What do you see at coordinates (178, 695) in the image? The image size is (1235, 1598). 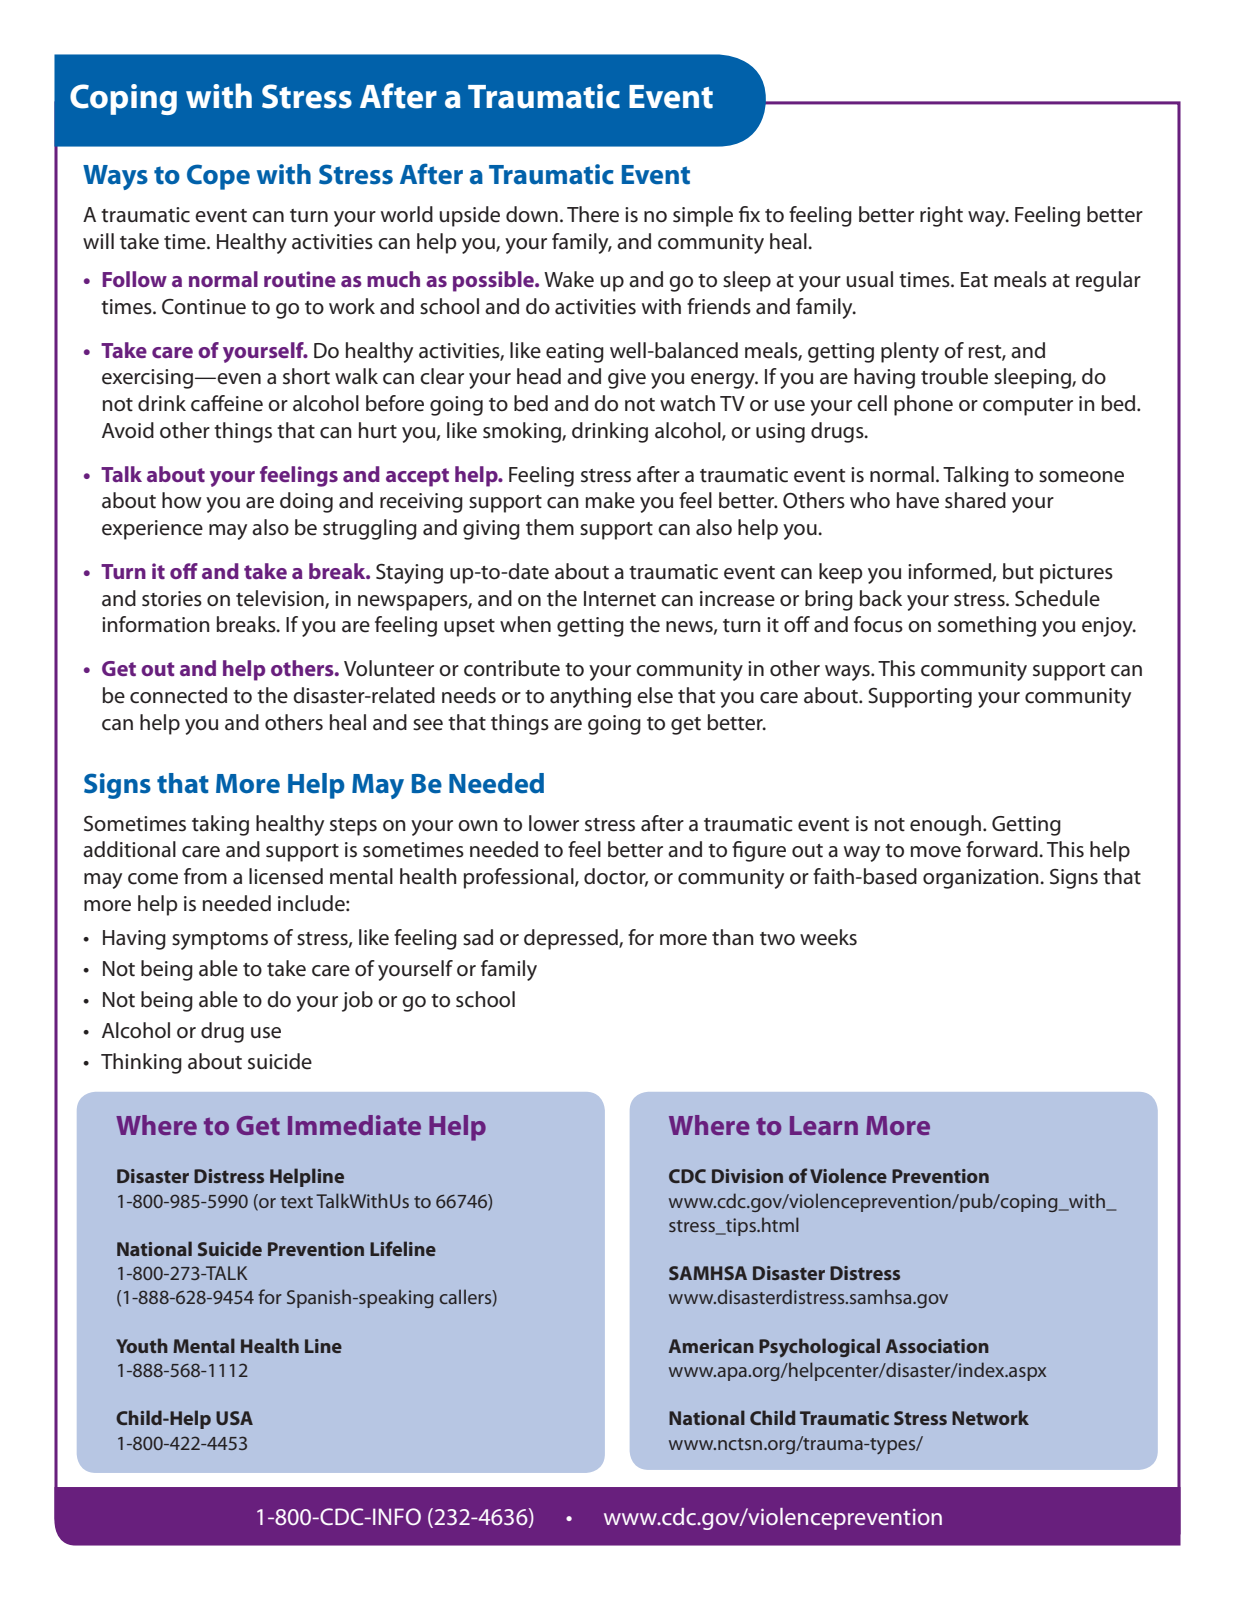 I see `connected` at bounding box center [178, 695].
